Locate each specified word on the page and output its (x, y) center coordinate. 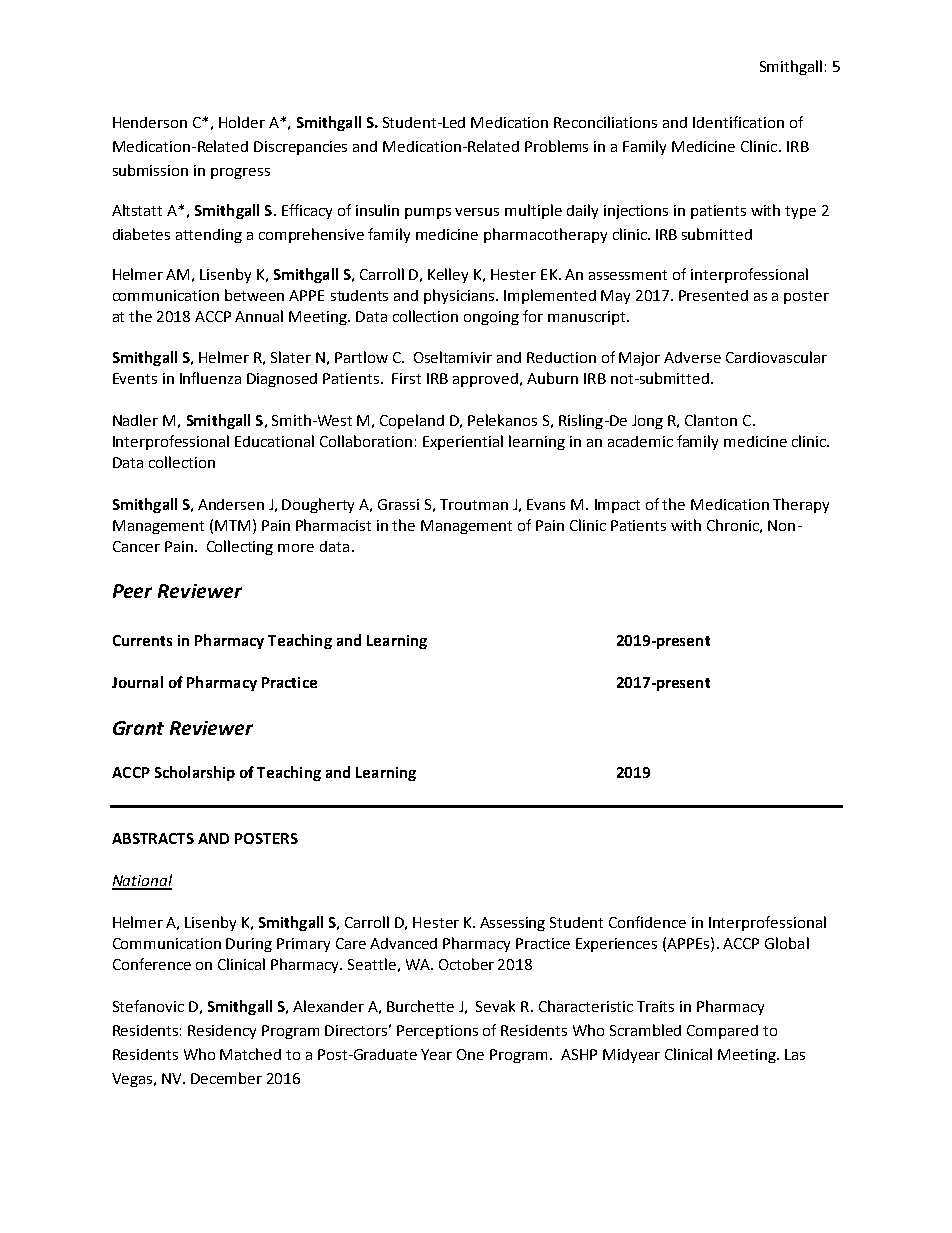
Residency (222, 1032)
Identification (738, 122)
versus (477, 212)
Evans (546, 504)
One (470, 1054)
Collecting (240, 547)
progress (240, 173)
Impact (617, 506)
